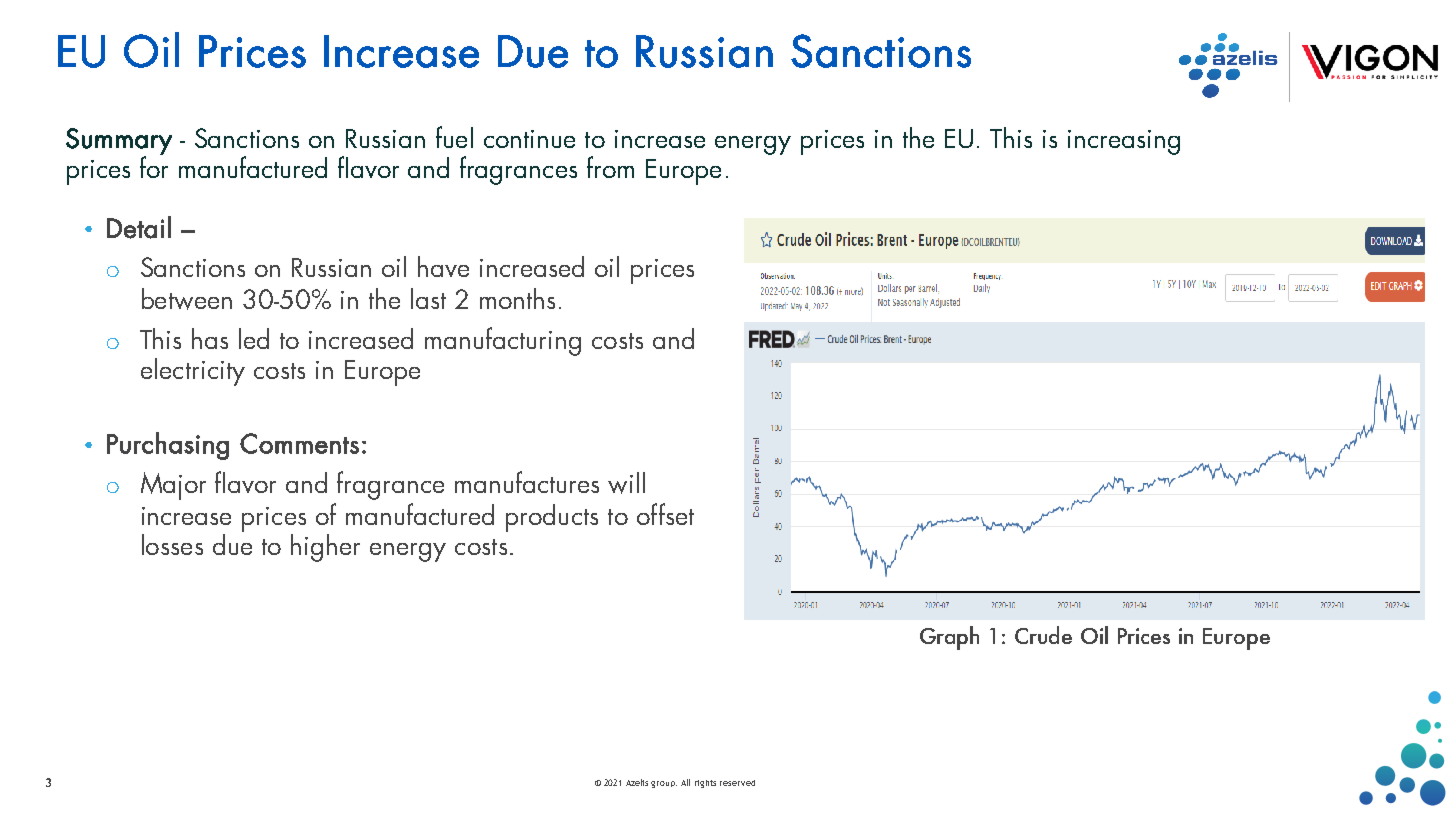 This screenshot has height=819, width=1456. I want to click on for, so click(154, 166).
